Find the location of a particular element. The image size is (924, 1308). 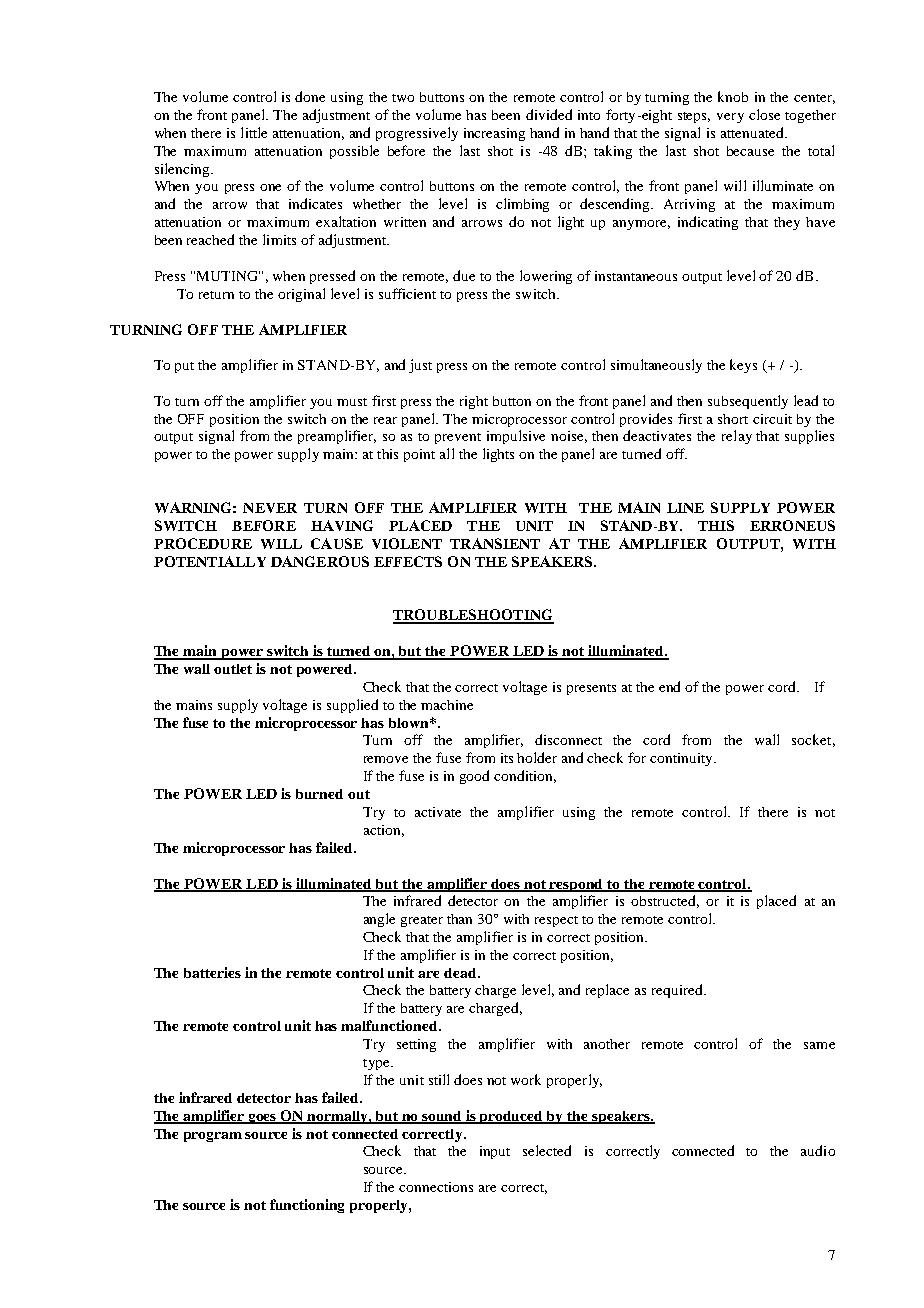

attenuated is located at coordinates (753, 132).
